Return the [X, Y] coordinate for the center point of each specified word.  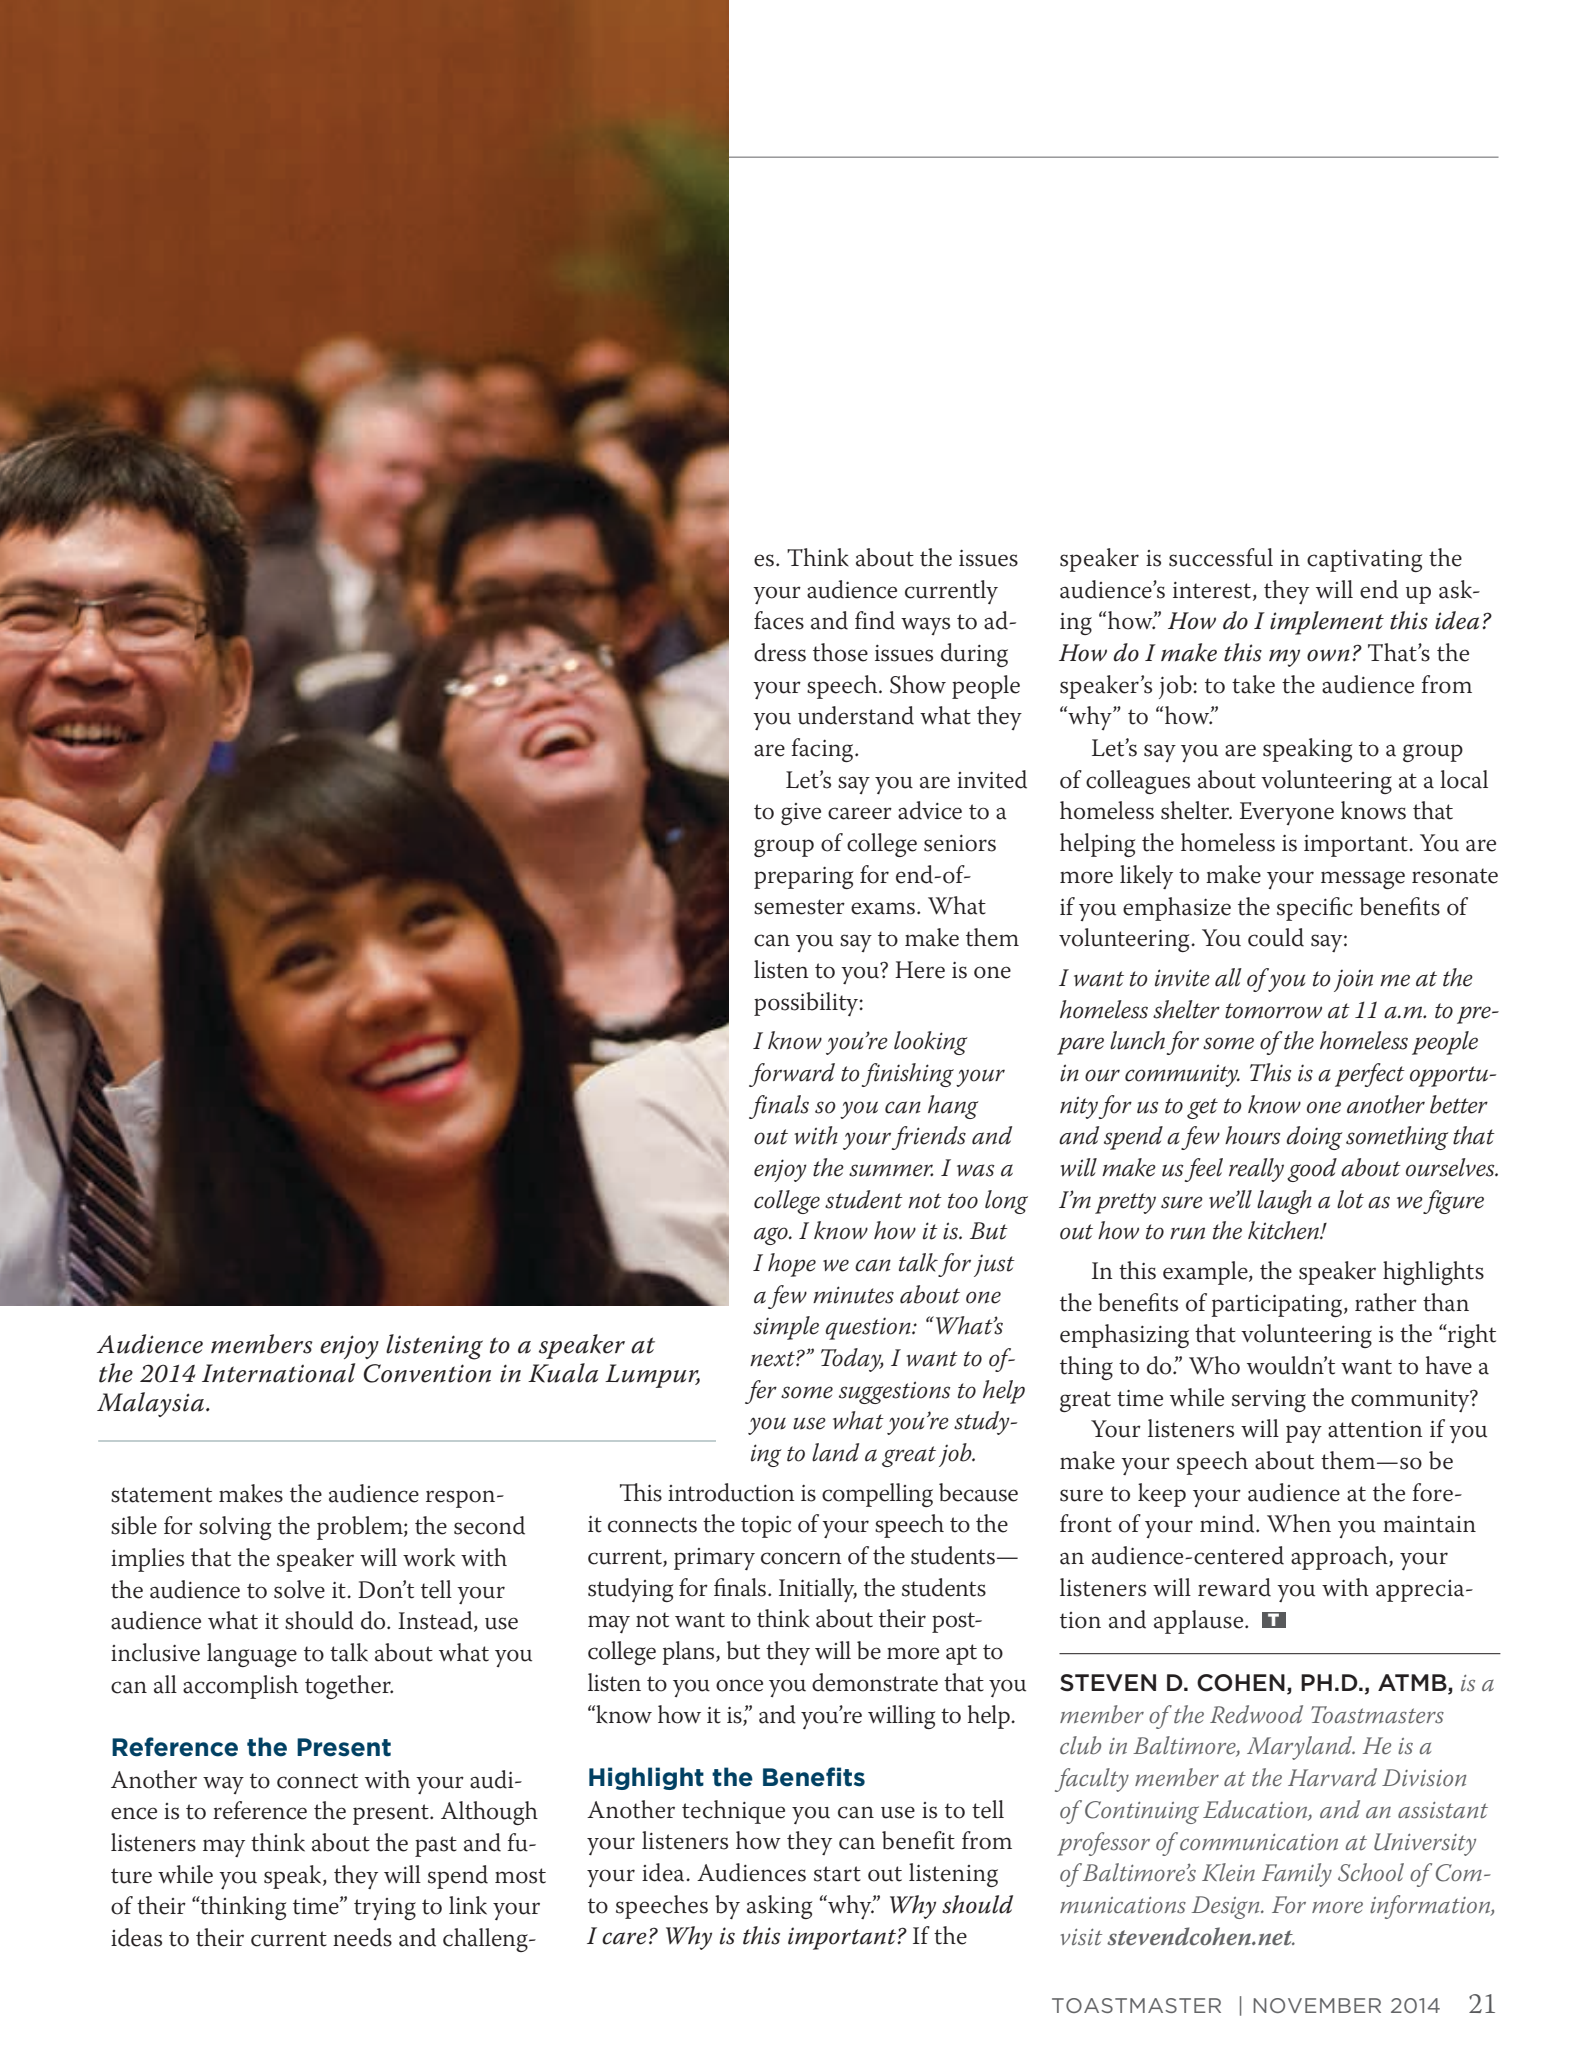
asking [779, 1907]
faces [779, 620]
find [875, 620]
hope [792, 1265]
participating [1278, 1305]
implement [1327, 623]
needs [362, 1937]
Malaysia [150, 1404]
